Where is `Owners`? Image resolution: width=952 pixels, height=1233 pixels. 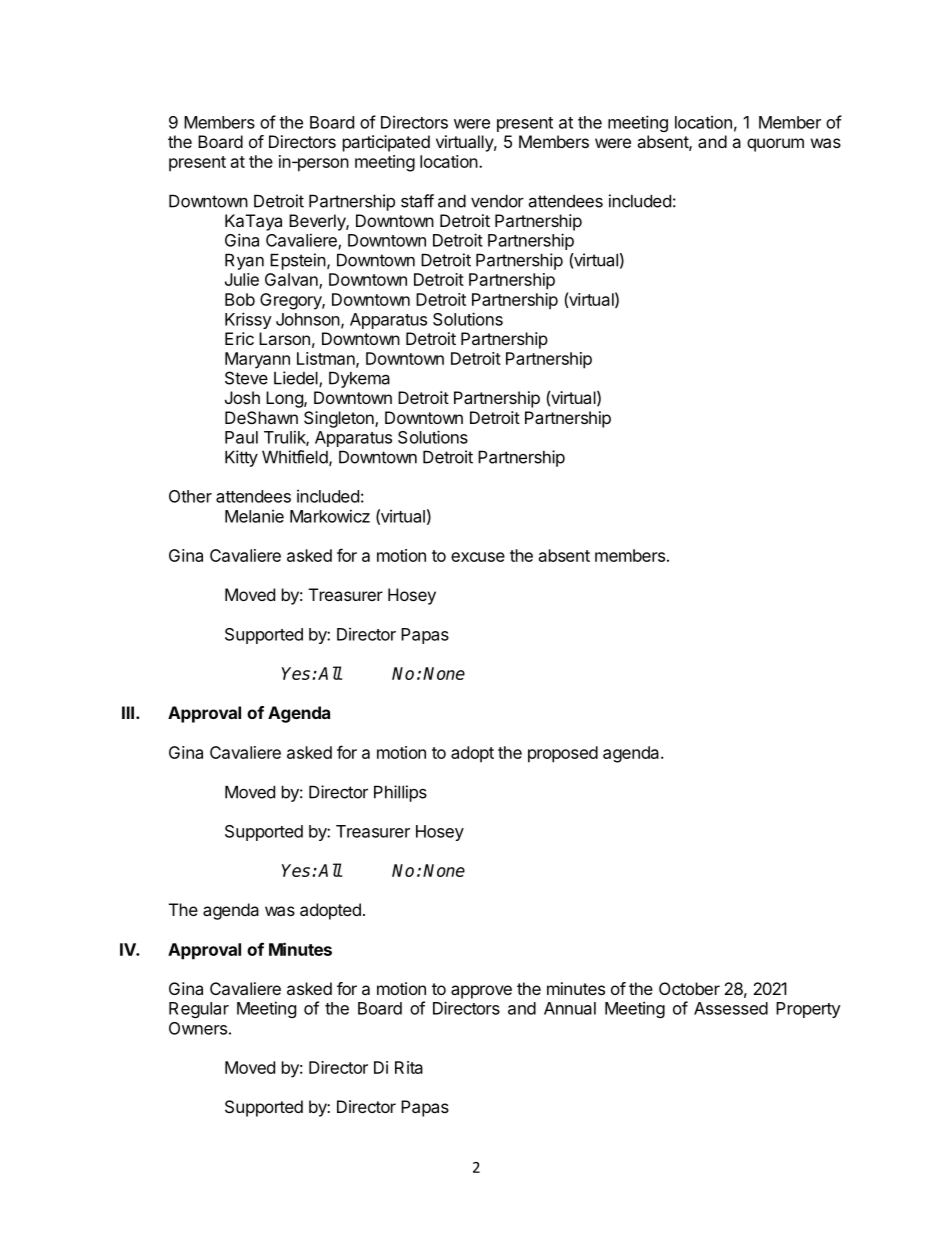 Owners is located at coordinates (198, 1028).
